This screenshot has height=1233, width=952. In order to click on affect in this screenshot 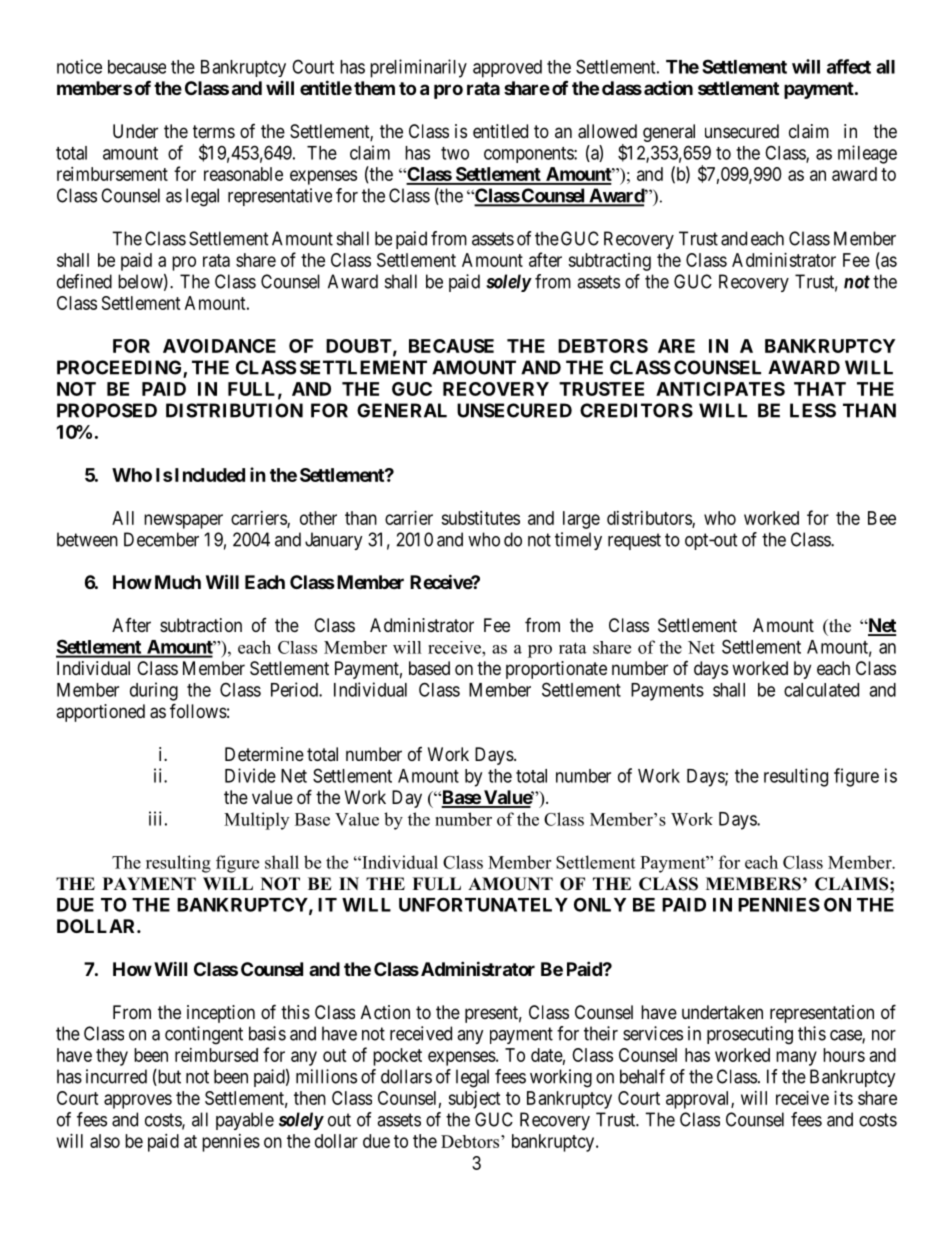, I will do `click(849, 66)`.
